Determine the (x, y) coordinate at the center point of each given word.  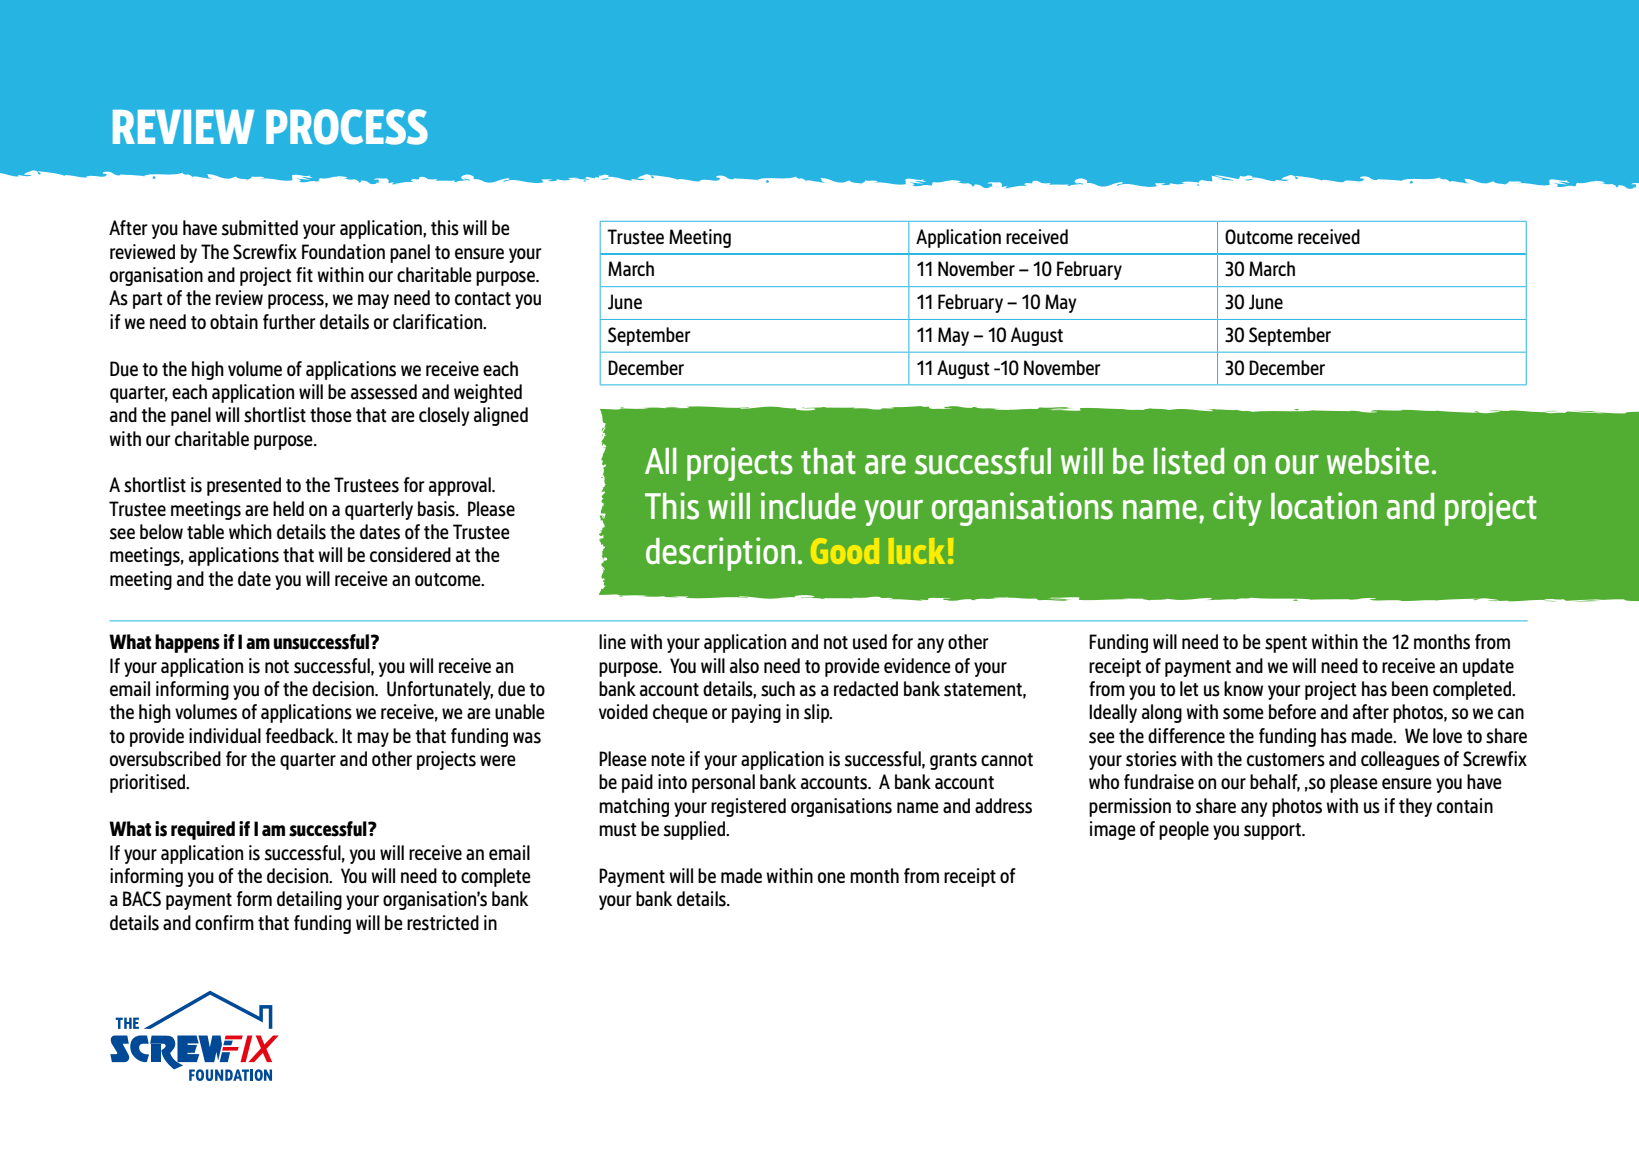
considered (410, 555)
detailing (309, 900)
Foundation (343, 252)
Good (845, 551)
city (1237, 509)
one (831, 877)
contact (483, 298)
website (1378, 461)
